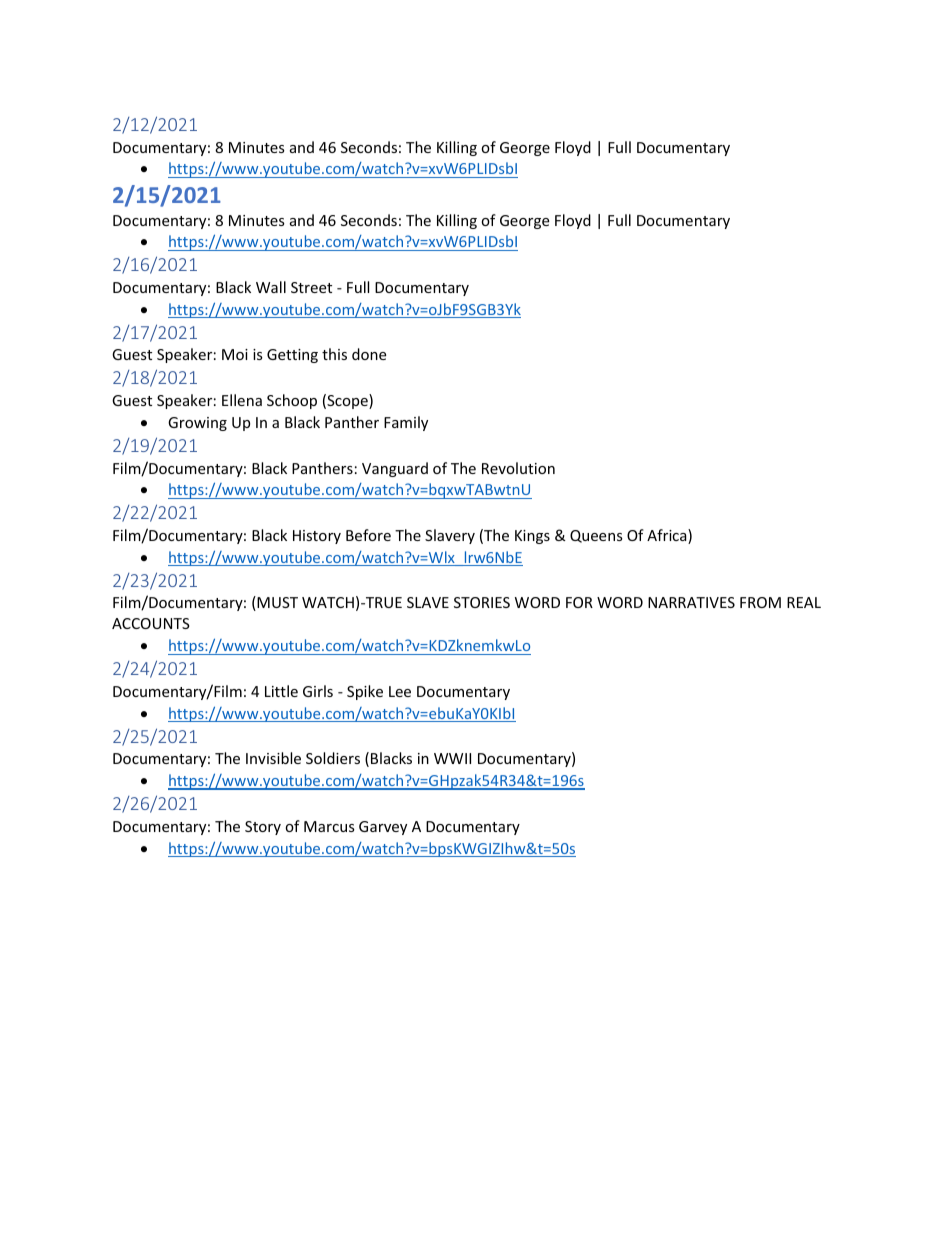 The width and height of the document is (952, 1233). What do you see at coordinates (151, 623) in the document?
I see `ACCOUNTS` at bounding box center [151, 623].
